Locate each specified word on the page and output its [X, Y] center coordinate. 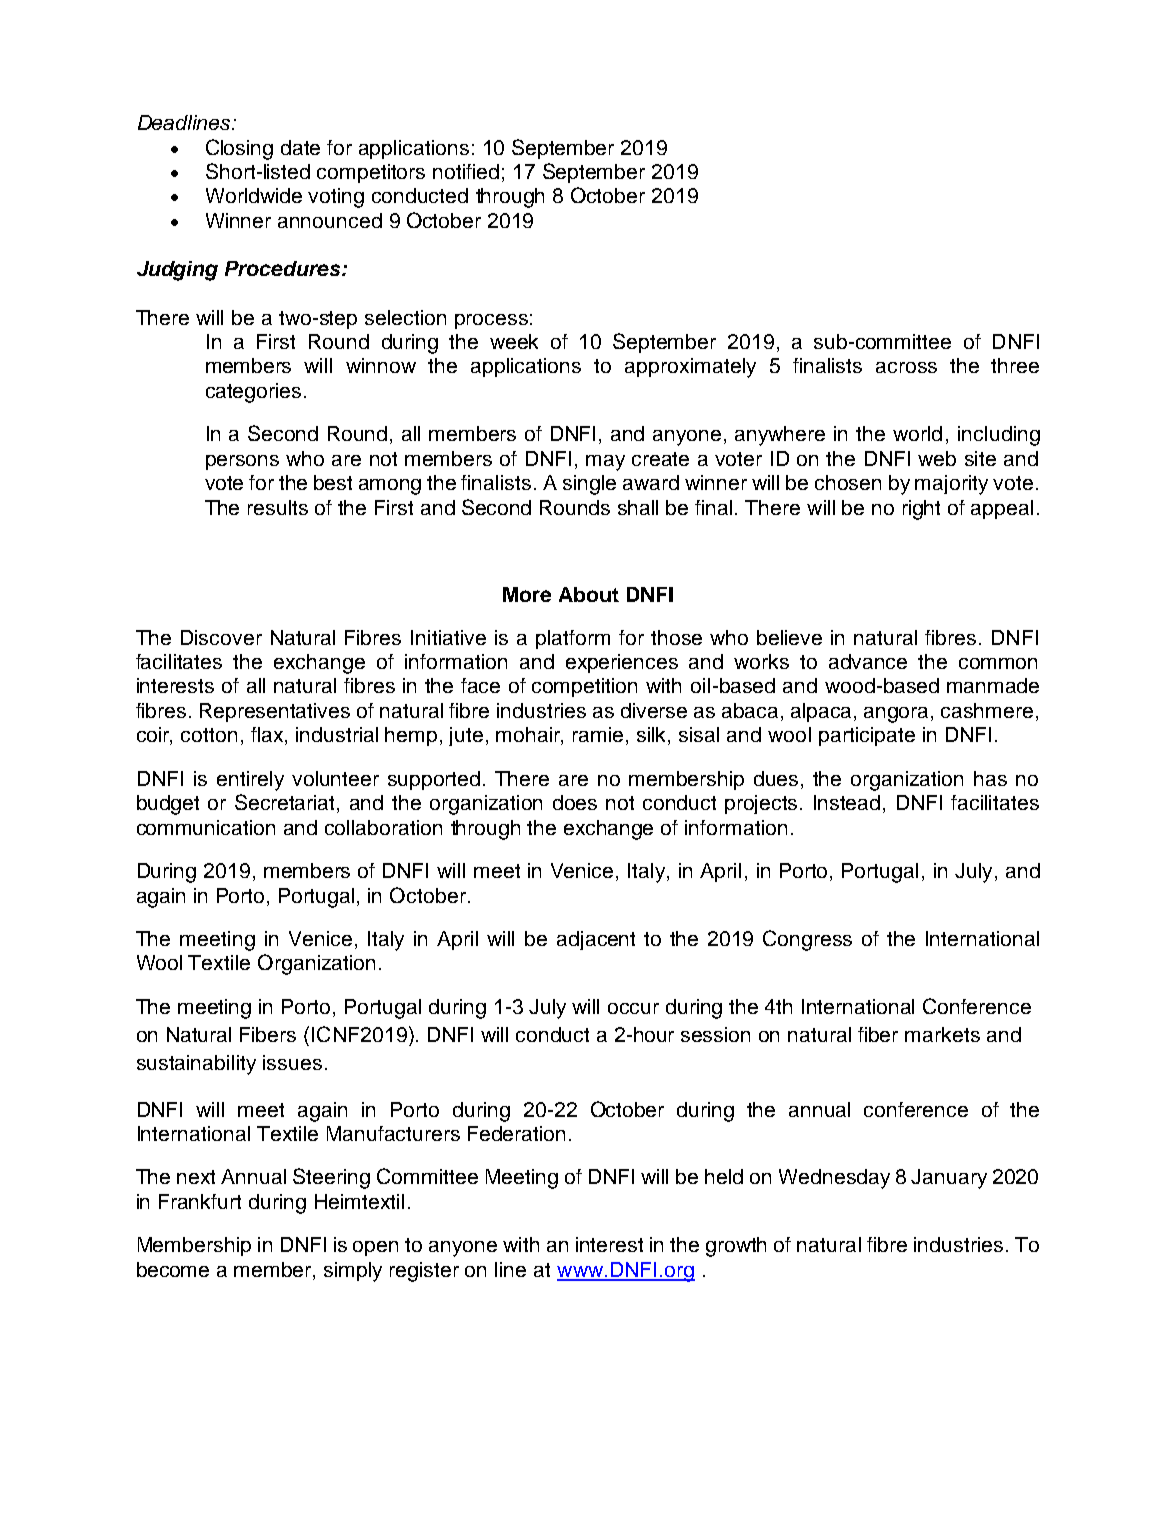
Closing [239, 149]
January [949, 1179]
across [906, 367]
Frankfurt [200, 1201]
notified [466, 171]
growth [736, 1247]
